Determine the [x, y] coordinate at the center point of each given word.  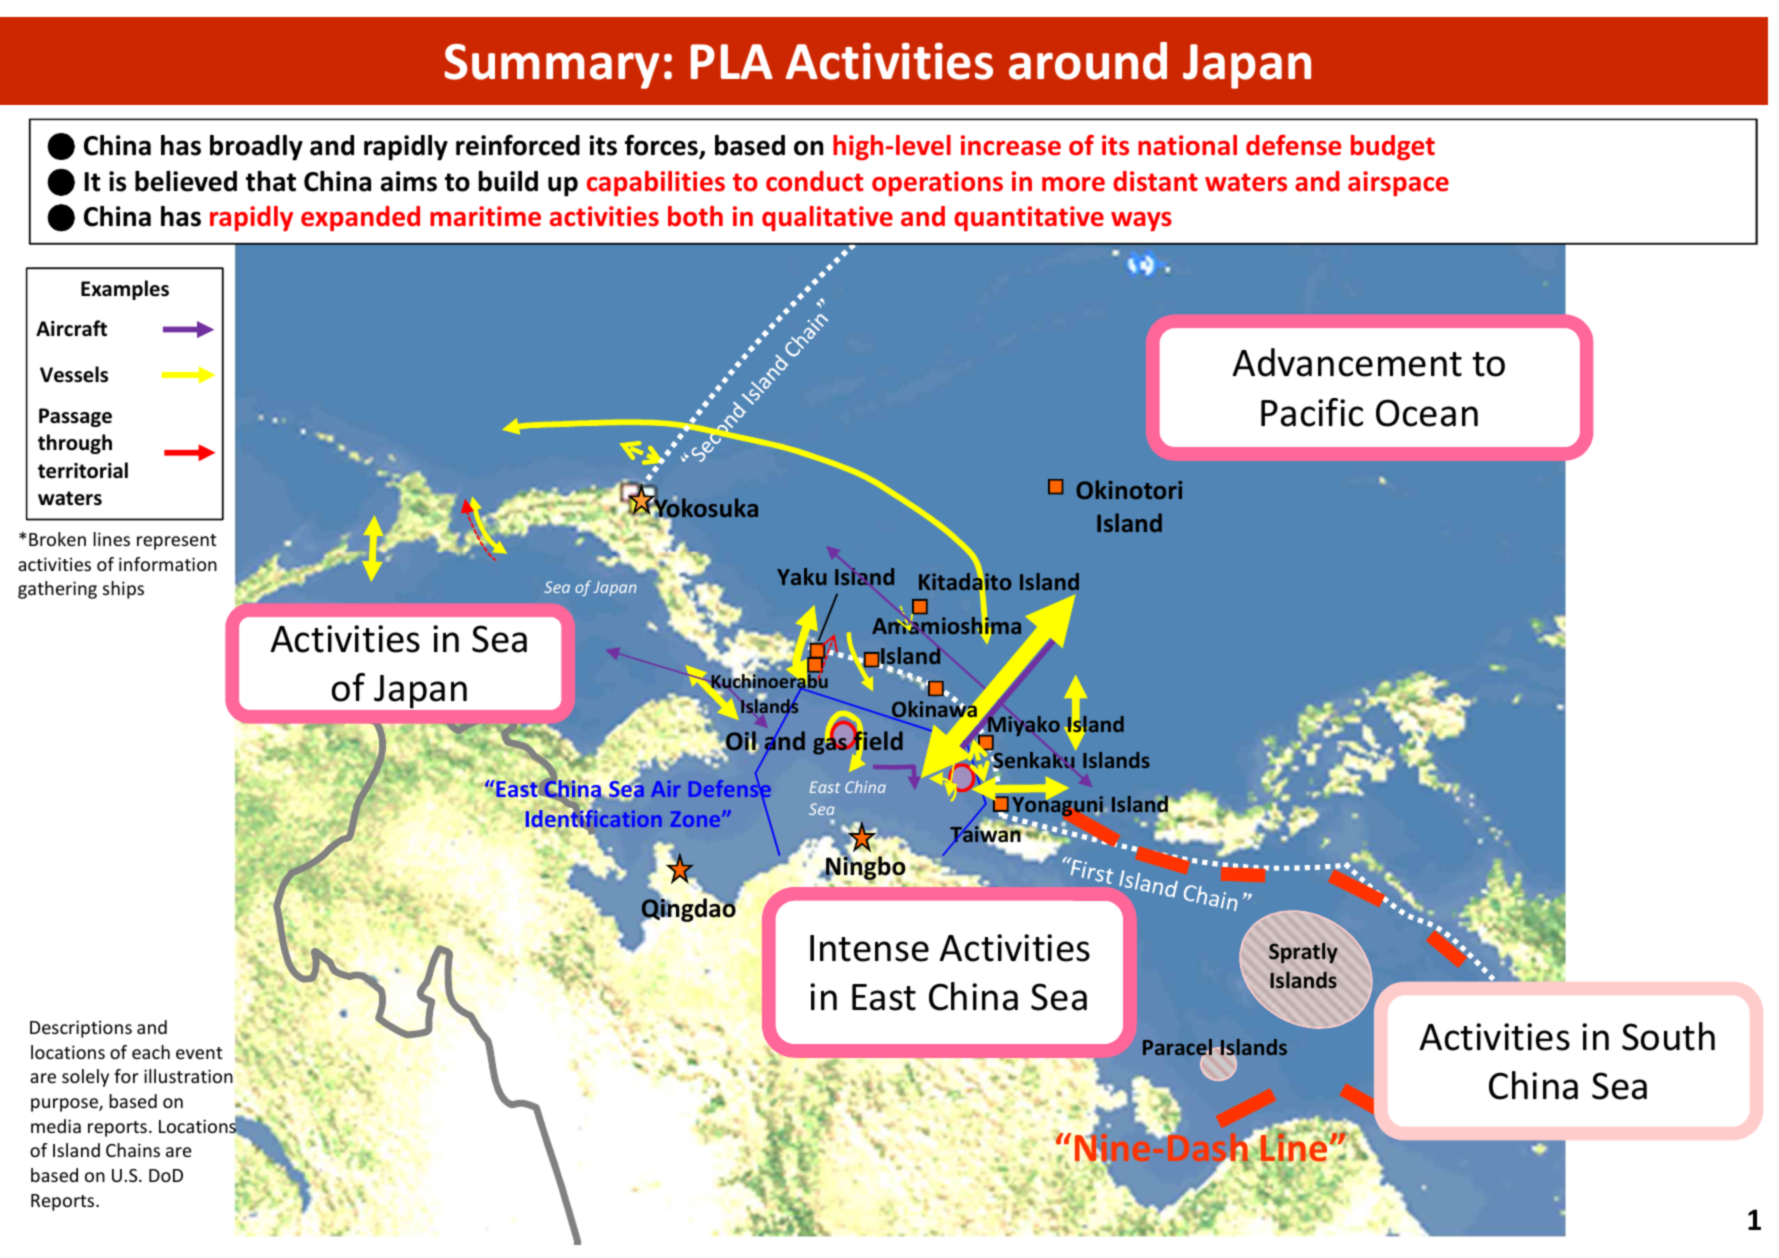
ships [123, 590]
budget [1393, 147]
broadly [256, 148]
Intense [869, 948]
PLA [732, 61]
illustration [188, 1076]
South [1668, 1036]
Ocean [1427, 413]
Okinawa [933, 710]
